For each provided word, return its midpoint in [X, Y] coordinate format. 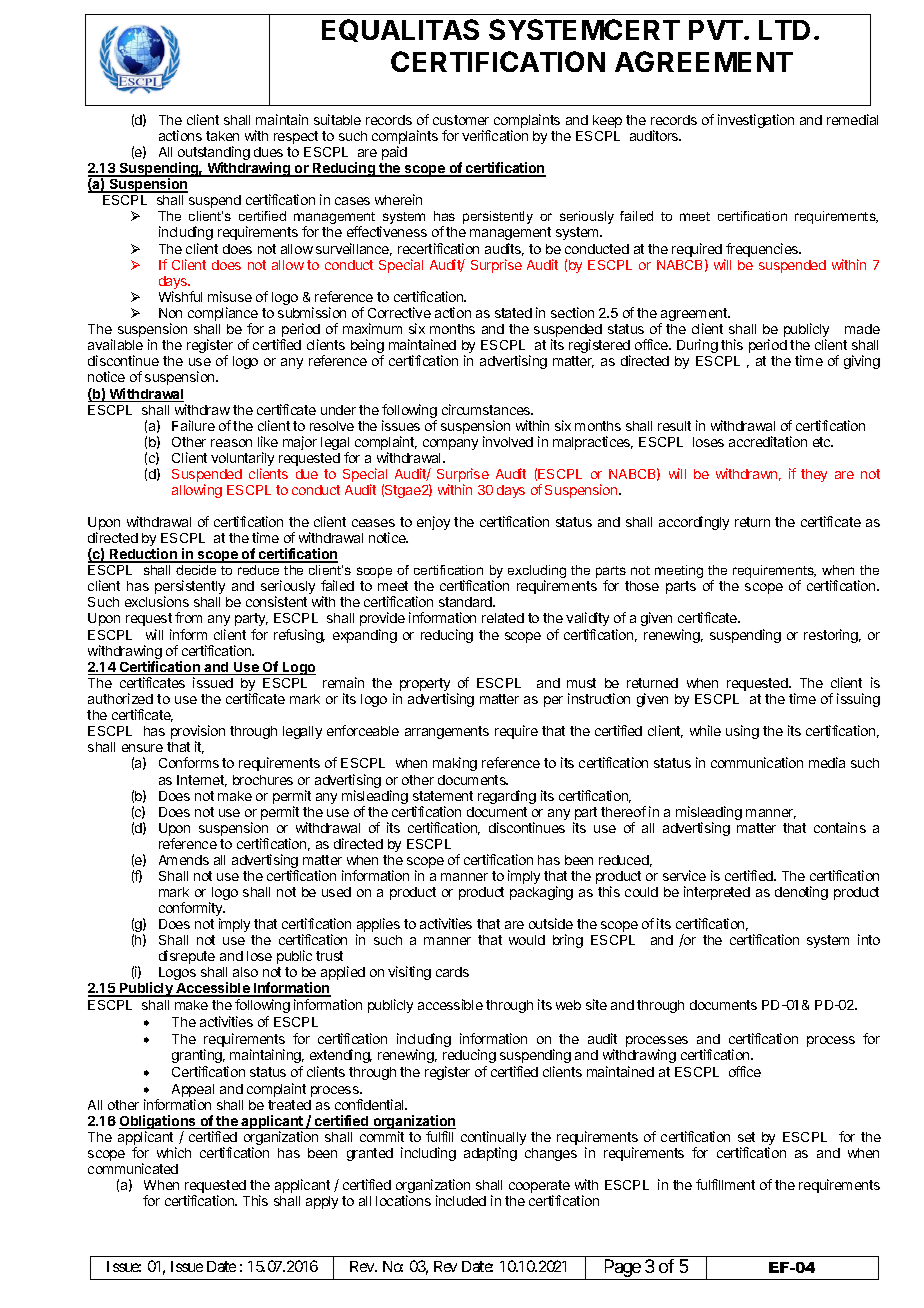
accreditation [768, 441]
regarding [507, 797]
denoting [801, 893]
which [174, 1152]
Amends [184, 860]
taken [222, 136]
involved [508, 441]
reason [231, 443]
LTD [784, 30]
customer [461, 120]
